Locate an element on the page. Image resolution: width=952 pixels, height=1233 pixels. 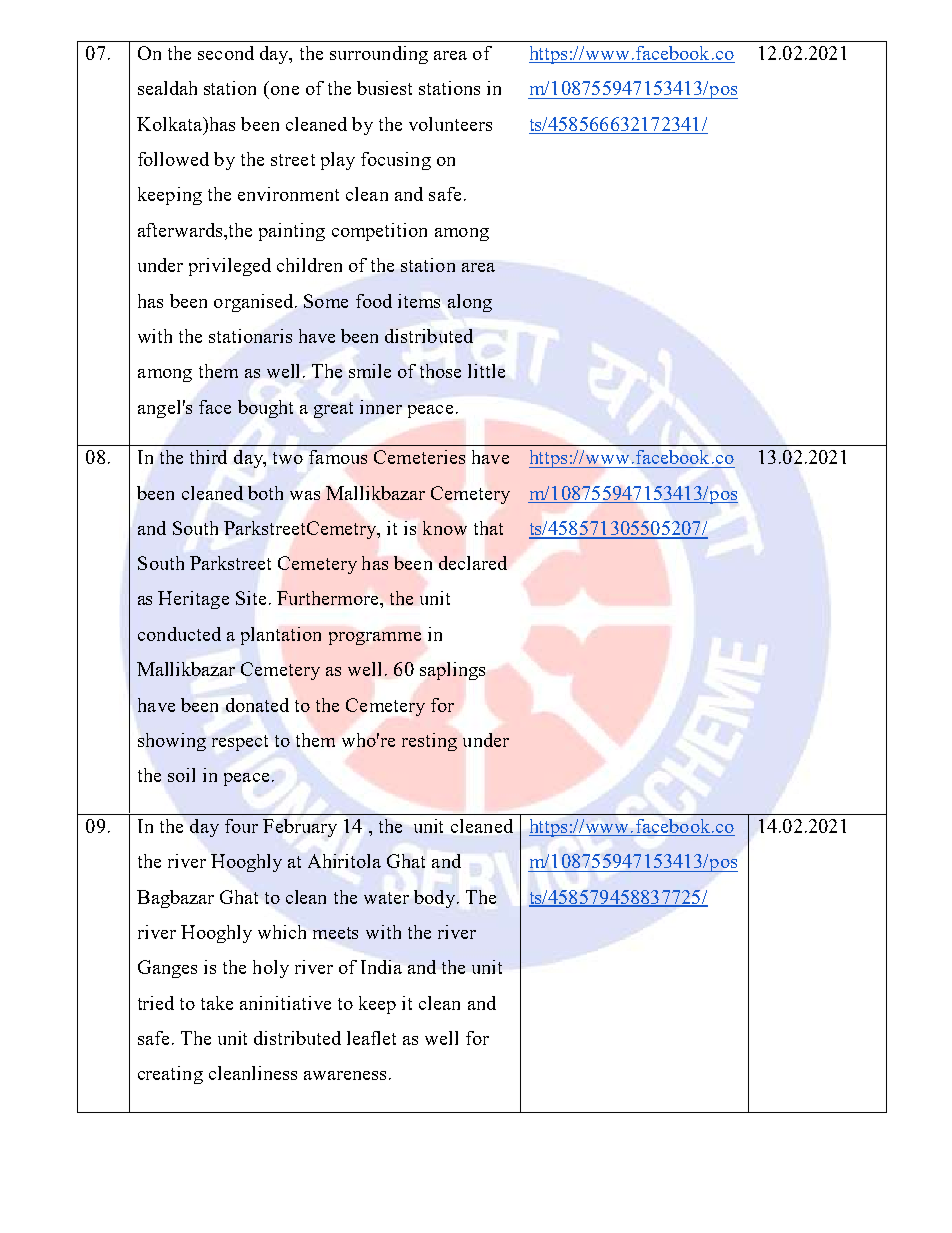
awareness is located at coordinates (345, 1075).
